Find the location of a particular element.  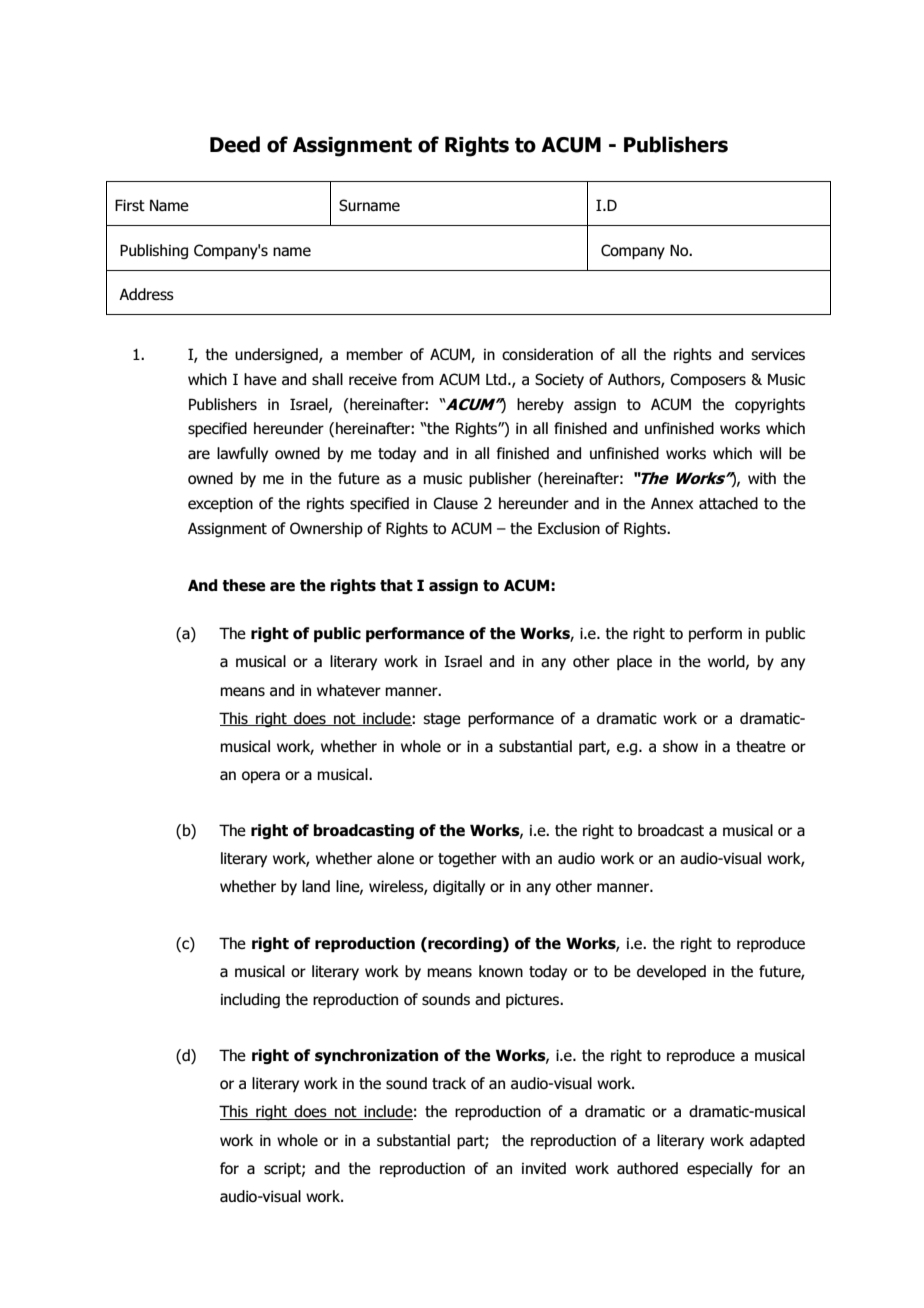

track is located at coordinates (449, 1083).
